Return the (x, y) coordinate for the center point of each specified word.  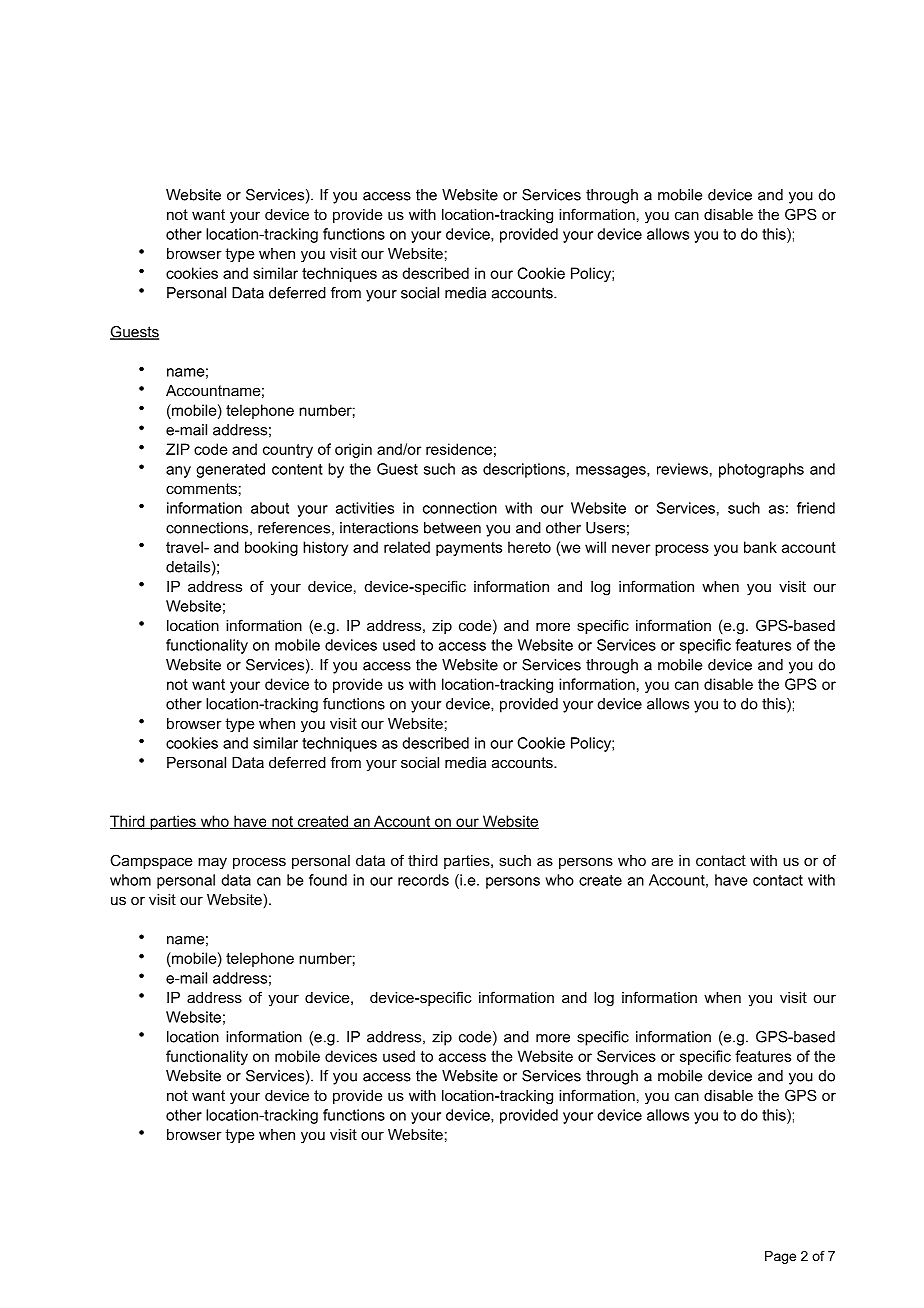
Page (780, 1257)
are (662, 861)
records (423, 880)
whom (130, 880)
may (212, 863)
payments (469, 549)
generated (230, 470)
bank (760, 547)
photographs (761, 470)
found (328, 880)
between (452, 528)
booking (271, 548)
